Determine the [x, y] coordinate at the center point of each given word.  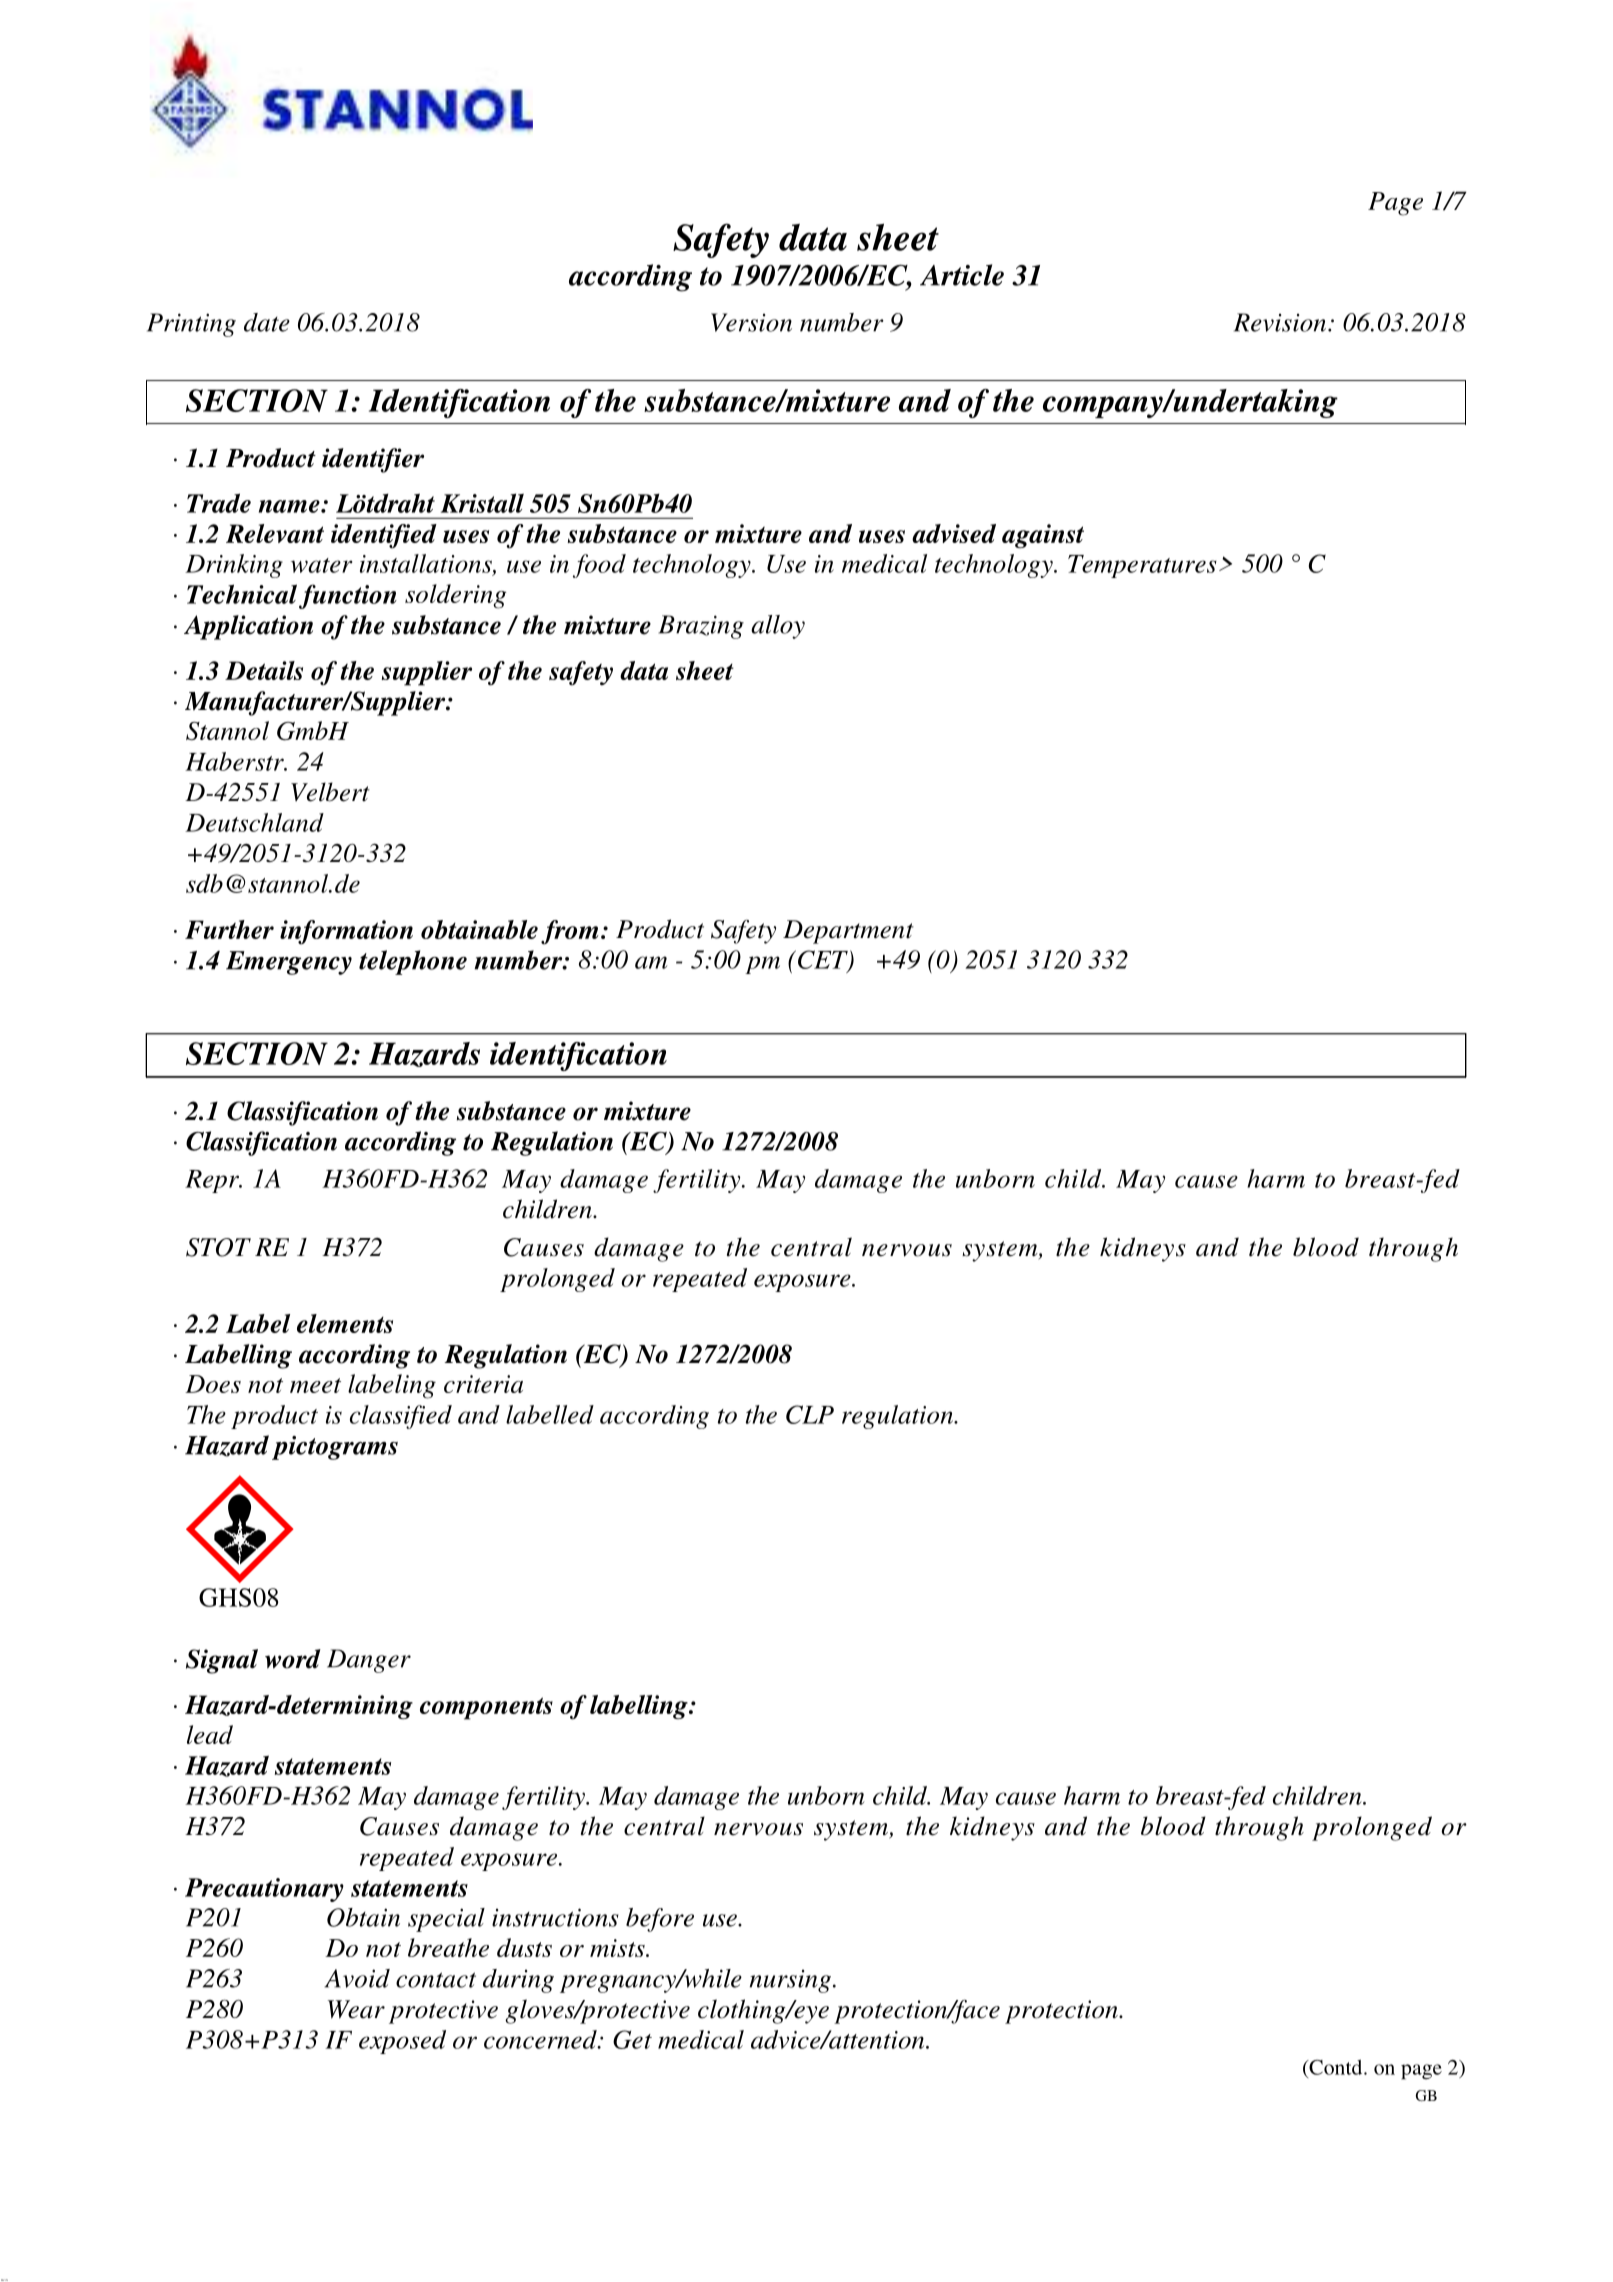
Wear [356, 2009]
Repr [213, 1181]
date [267, 322]
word [293, 1659]
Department [848, 932]
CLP [810, 1414]
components [486, 1708]
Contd [1336, 2067]
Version [751, 322]
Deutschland [254, 822]
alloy [778, 627]
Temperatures [1142, 566]
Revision [1281, 322]
